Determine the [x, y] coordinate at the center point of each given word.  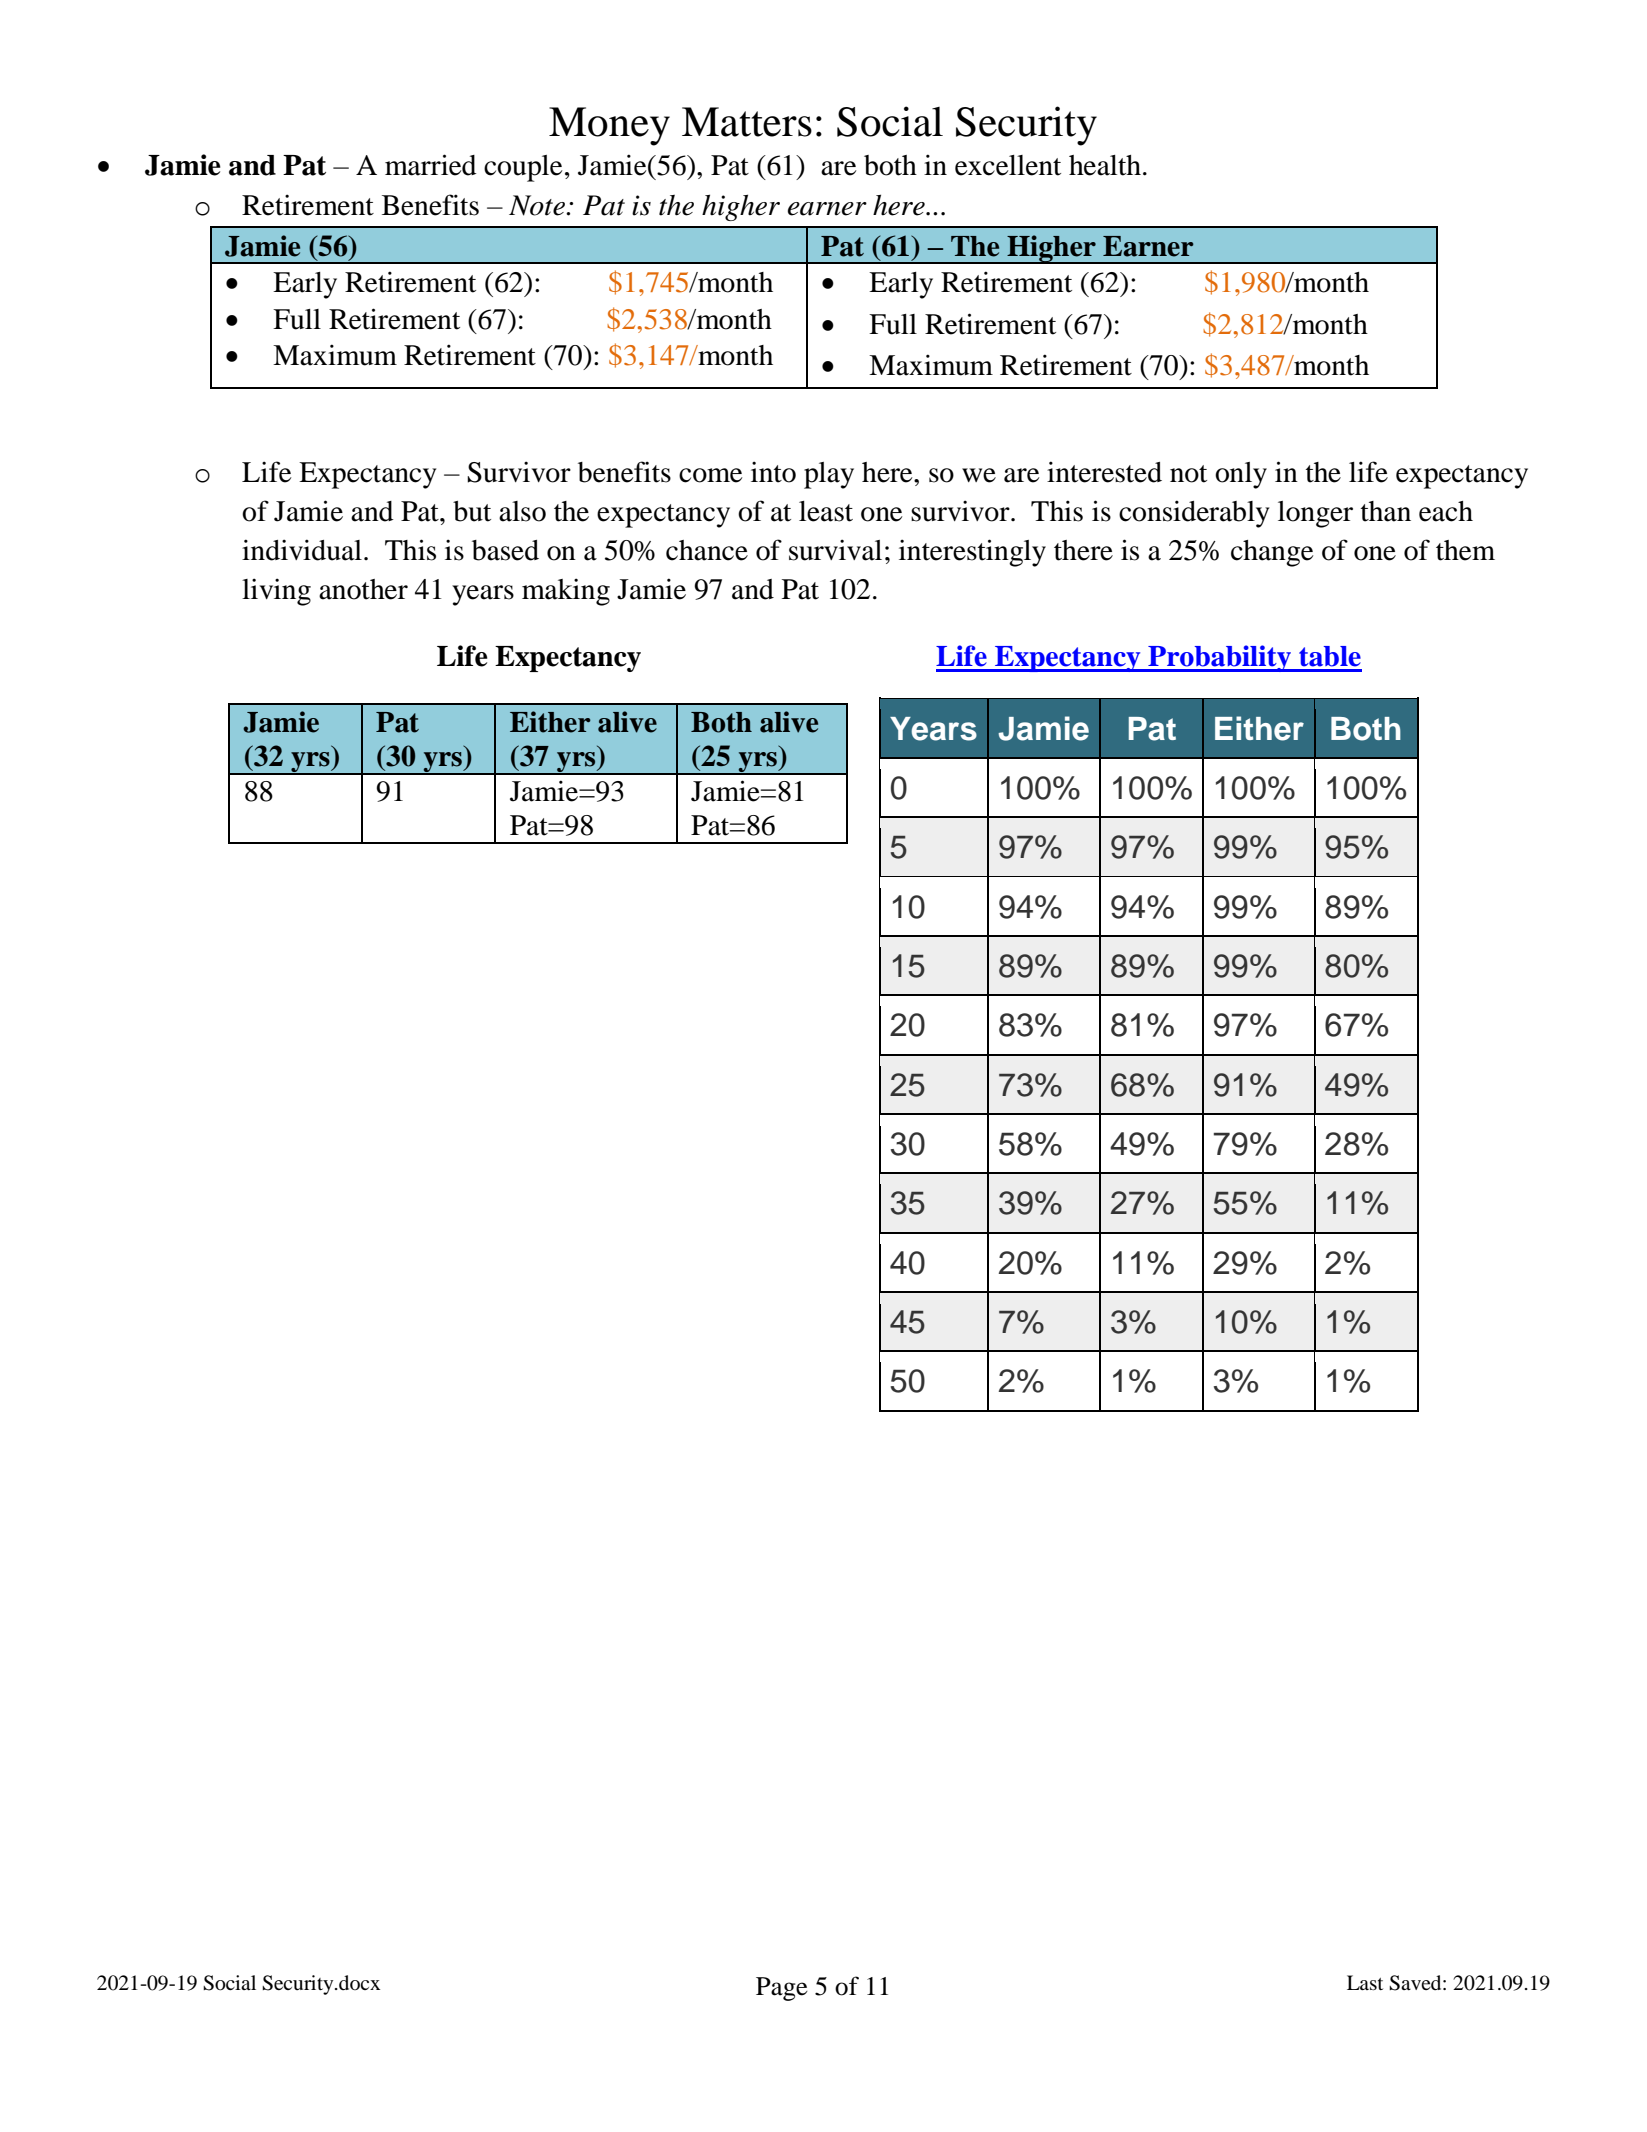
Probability [1219, 658]
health [1105, 165]
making [566, 592]
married [431, 165]
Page [782, 1989]
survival [835, 550]
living [276, 592]
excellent [1008, 165]
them [1465, 550]
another [363, 589]
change [1272, 553]
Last [1365, 1982]
